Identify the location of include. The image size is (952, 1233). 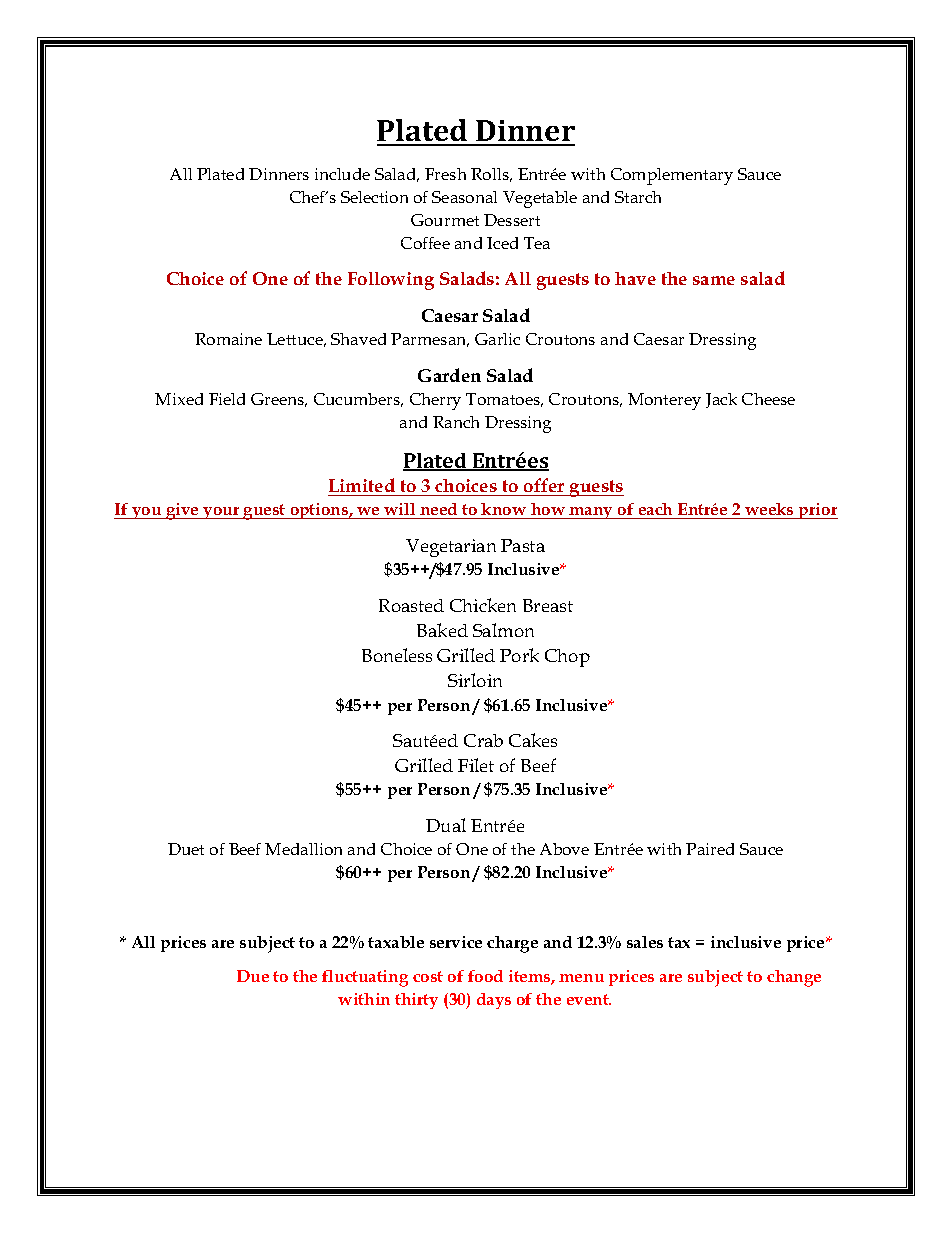
(342, 174).
